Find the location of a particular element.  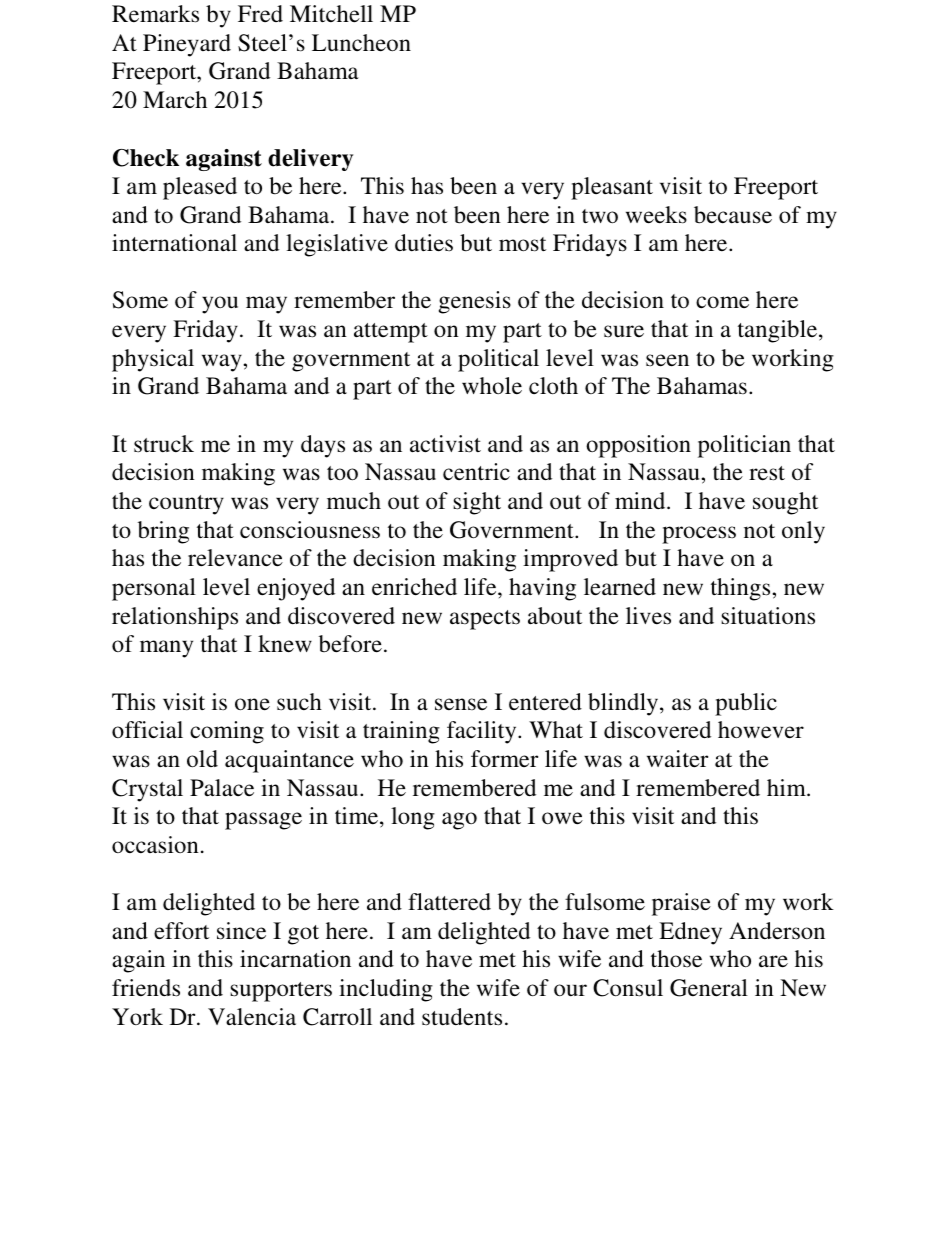

Valencia is located at coordinates (252, 1017).
